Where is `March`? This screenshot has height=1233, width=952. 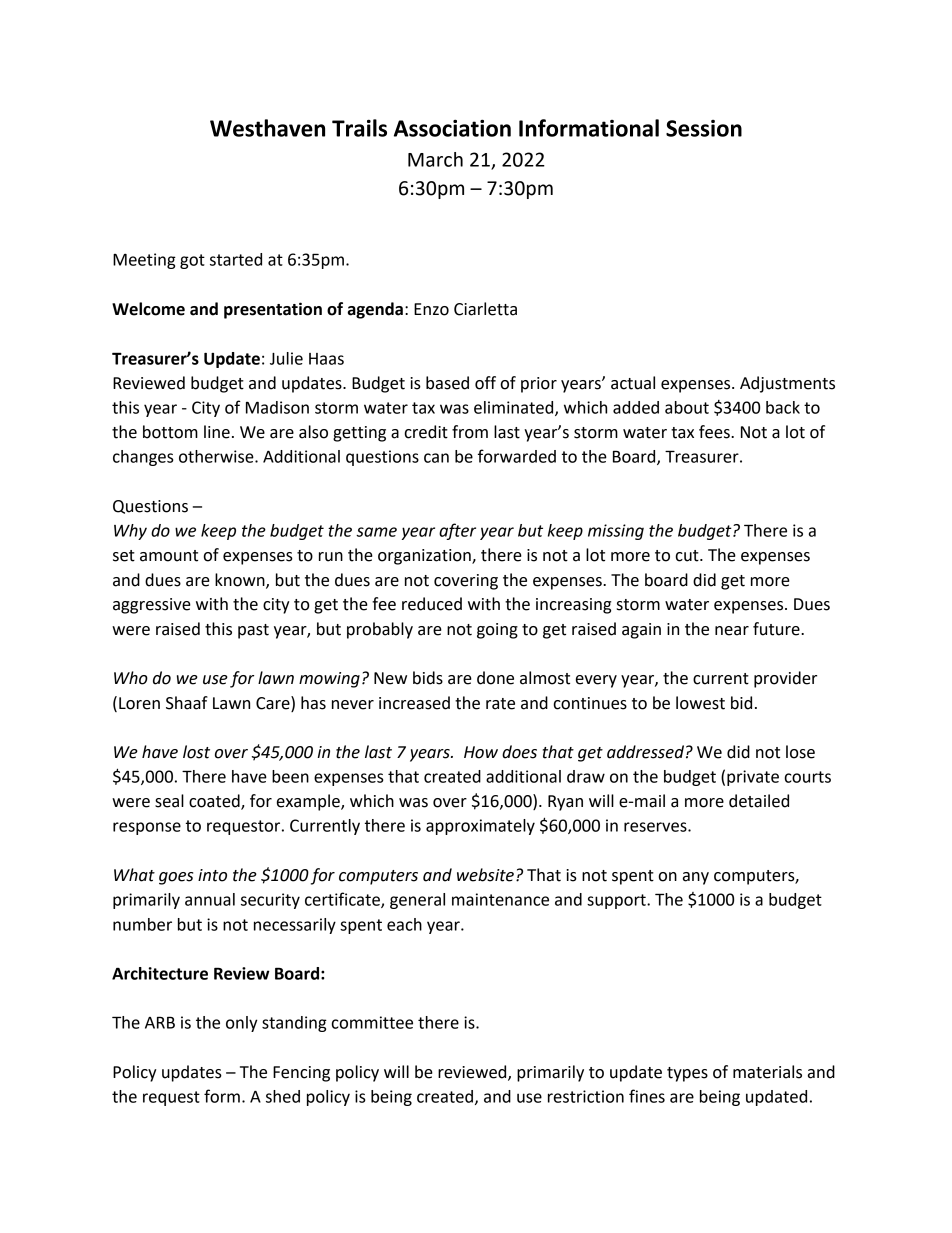 March is located at coordinates (435, 159).
